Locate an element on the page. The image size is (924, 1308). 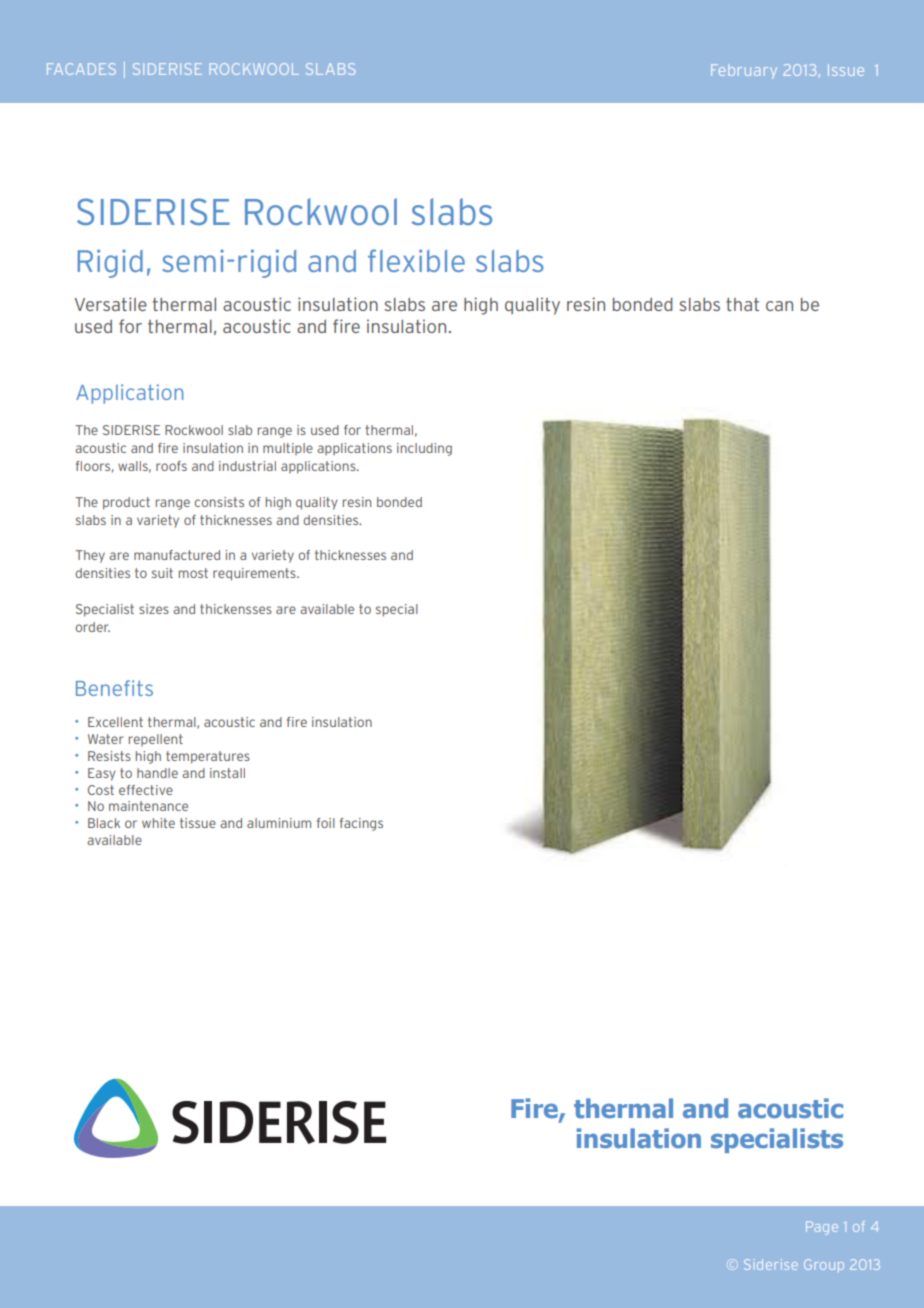
Black is located at coordinates (104, 823).
